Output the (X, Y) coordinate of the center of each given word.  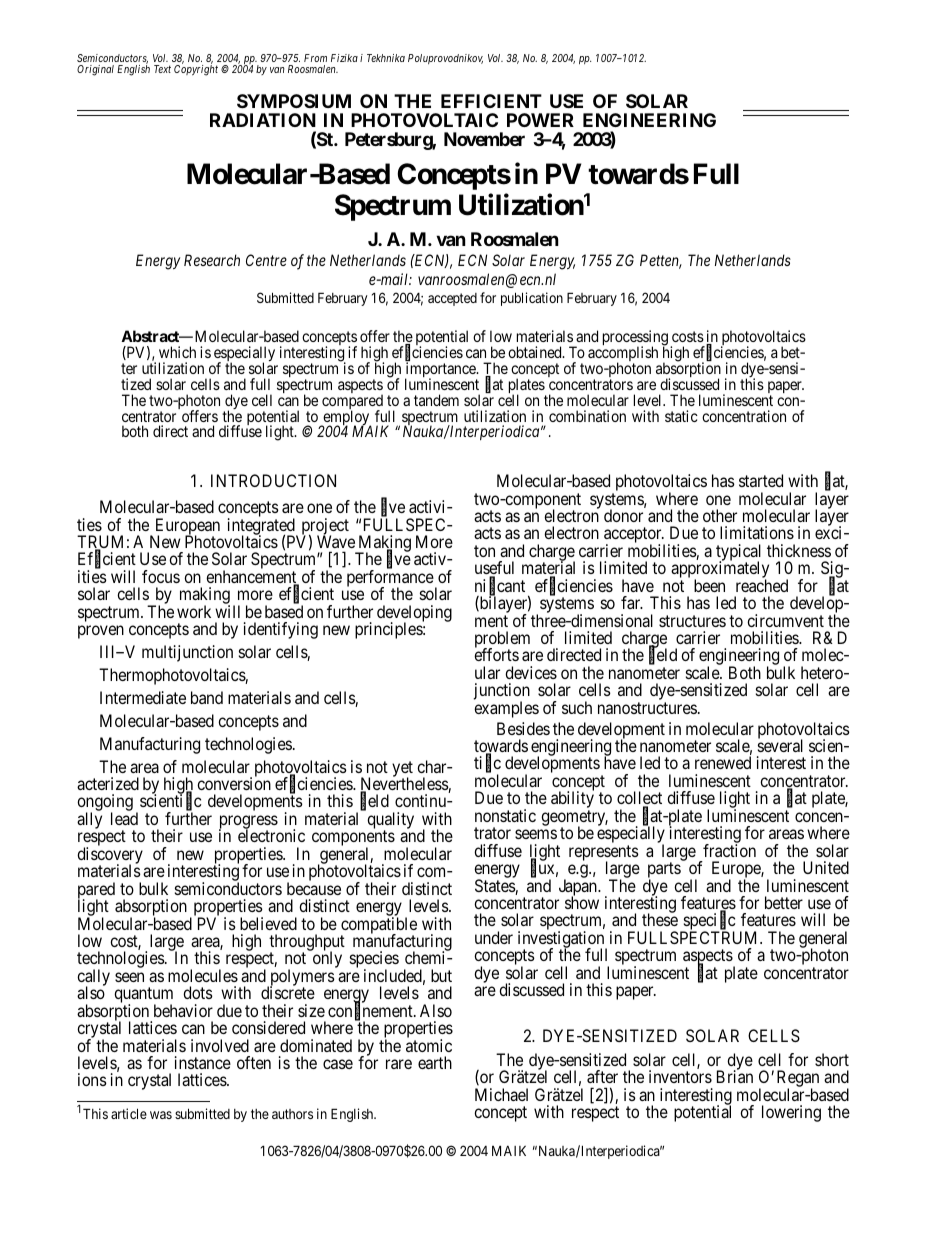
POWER (540, 120)
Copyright (196, 69)
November (484, 139)
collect (639, 799)
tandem (436, 400)
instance (203, 1062)
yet (402, 770)
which (177, 352)
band (207, 697)
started (761, 480)
